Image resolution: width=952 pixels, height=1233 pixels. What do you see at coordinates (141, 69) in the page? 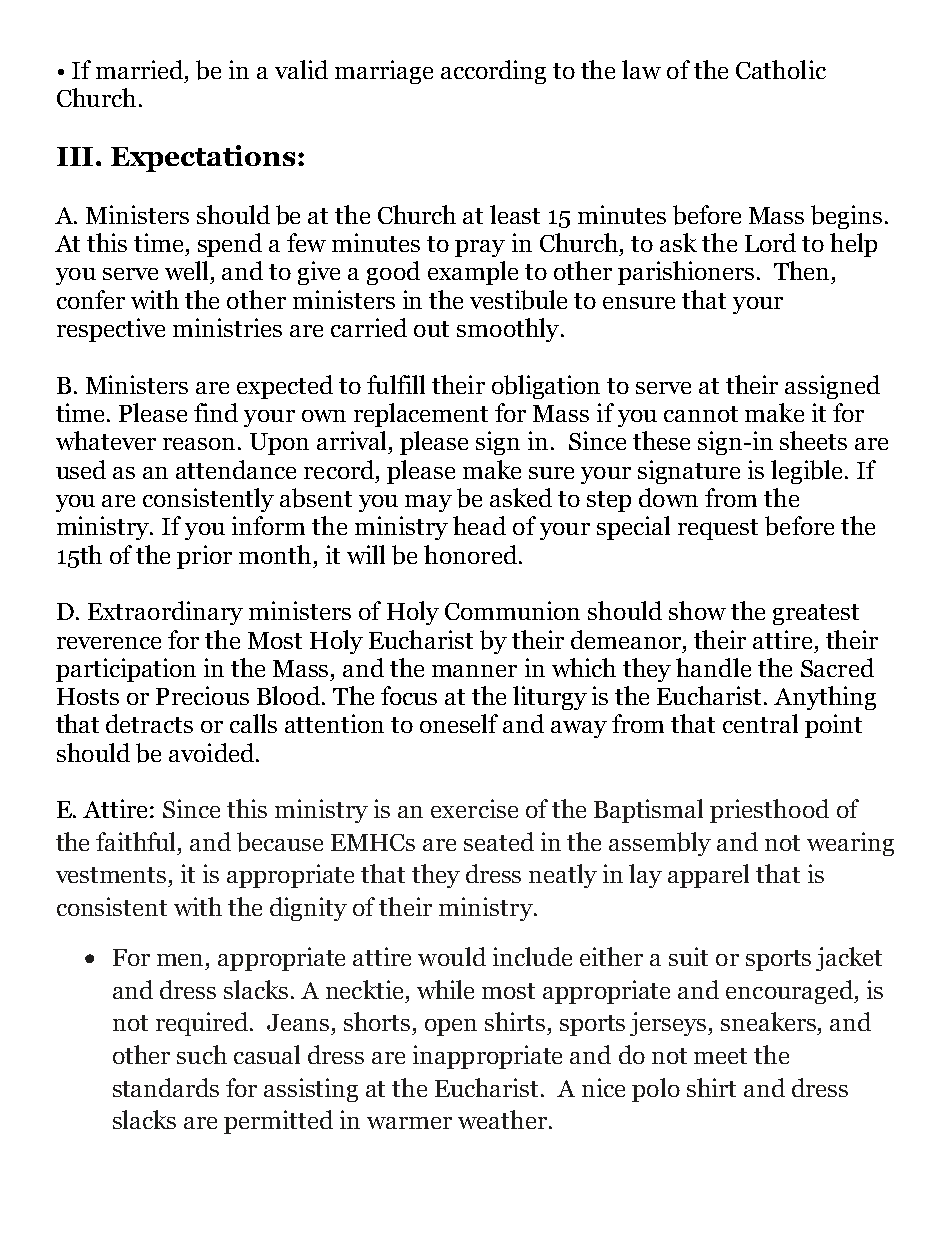
I see `married` at bounding box center [141, 69].
